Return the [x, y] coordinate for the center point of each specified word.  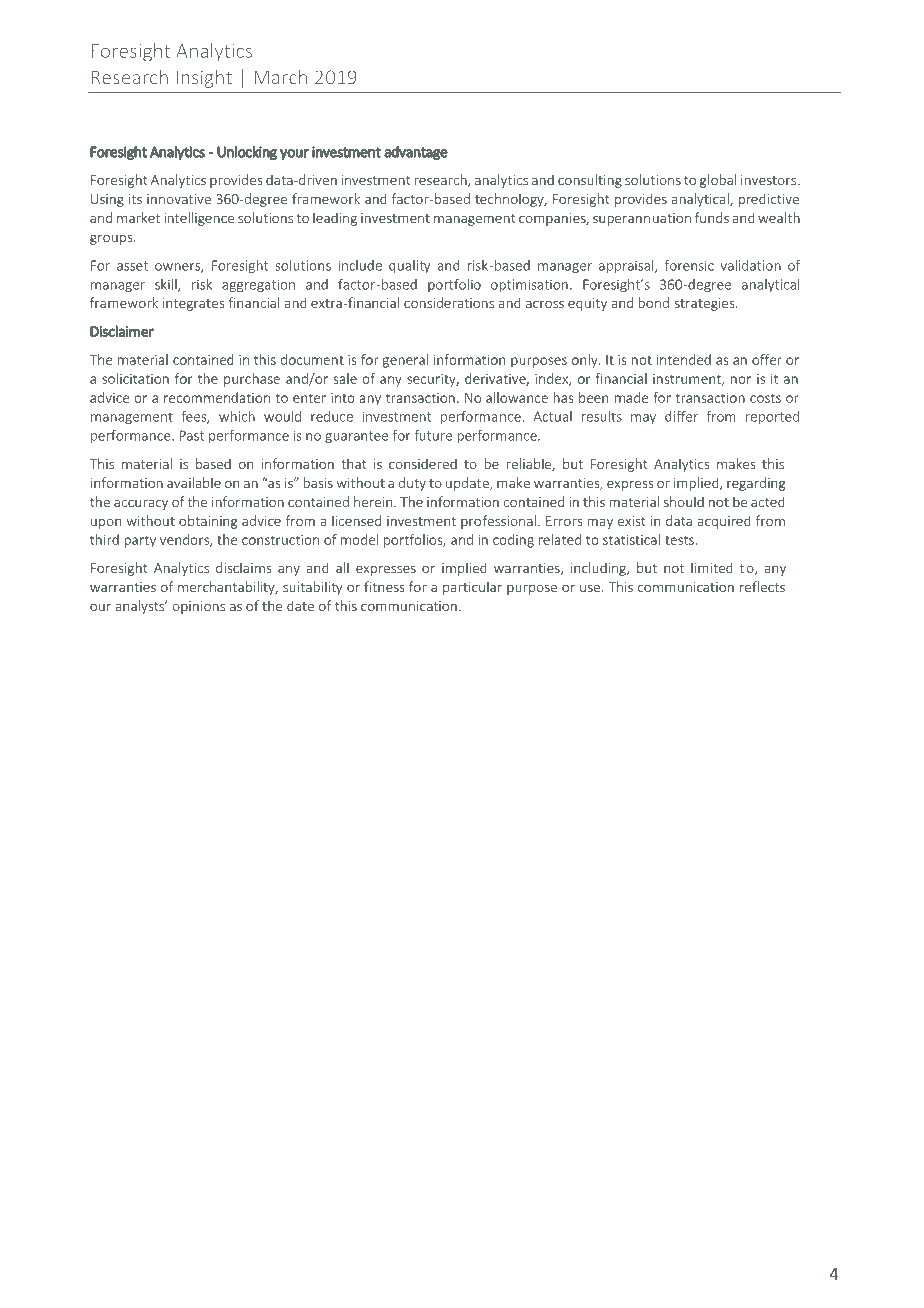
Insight [204, 78]
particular [472, 588]
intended [684, 359]
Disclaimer [122, 331]
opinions [198, 607]
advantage [416, 153]
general [405, 361]
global [718, 181]
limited [712, 567]
